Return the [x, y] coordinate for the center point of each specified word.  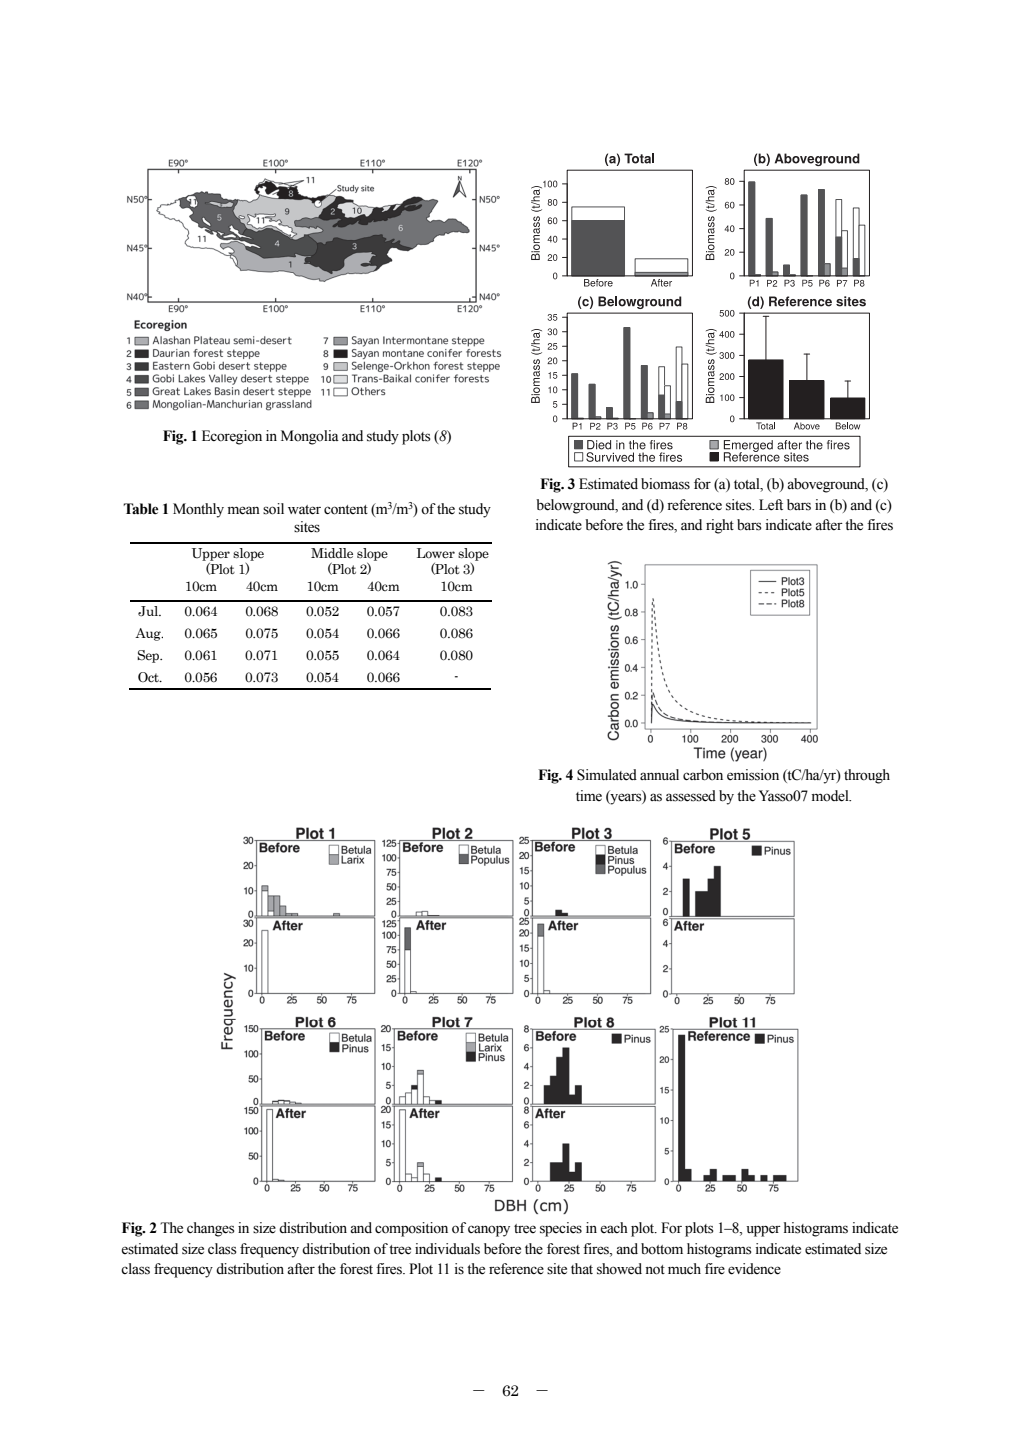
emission [753, 775]
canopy [489, 1231]
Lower [436, 553]
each [614, 1228]
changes [211, 1229]
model [831, 796]
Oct [149, 677]
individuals [447, 1249]
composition [411, 1229]
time [589, 796]
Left [771, 505]
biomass [665, 484]
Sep [149, 656]
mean [244, 510]
